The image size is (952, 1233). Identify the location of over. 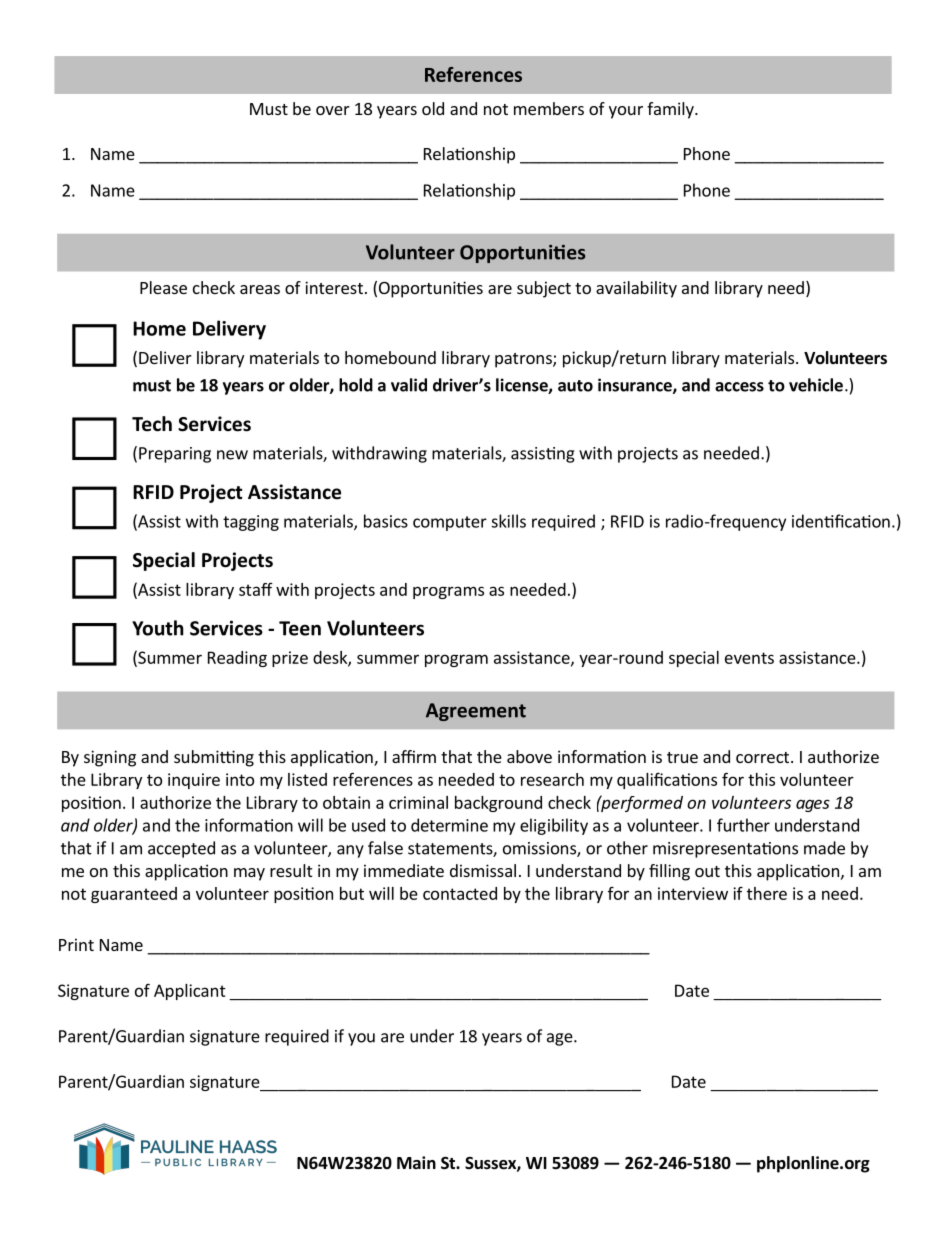
(333, 110).
